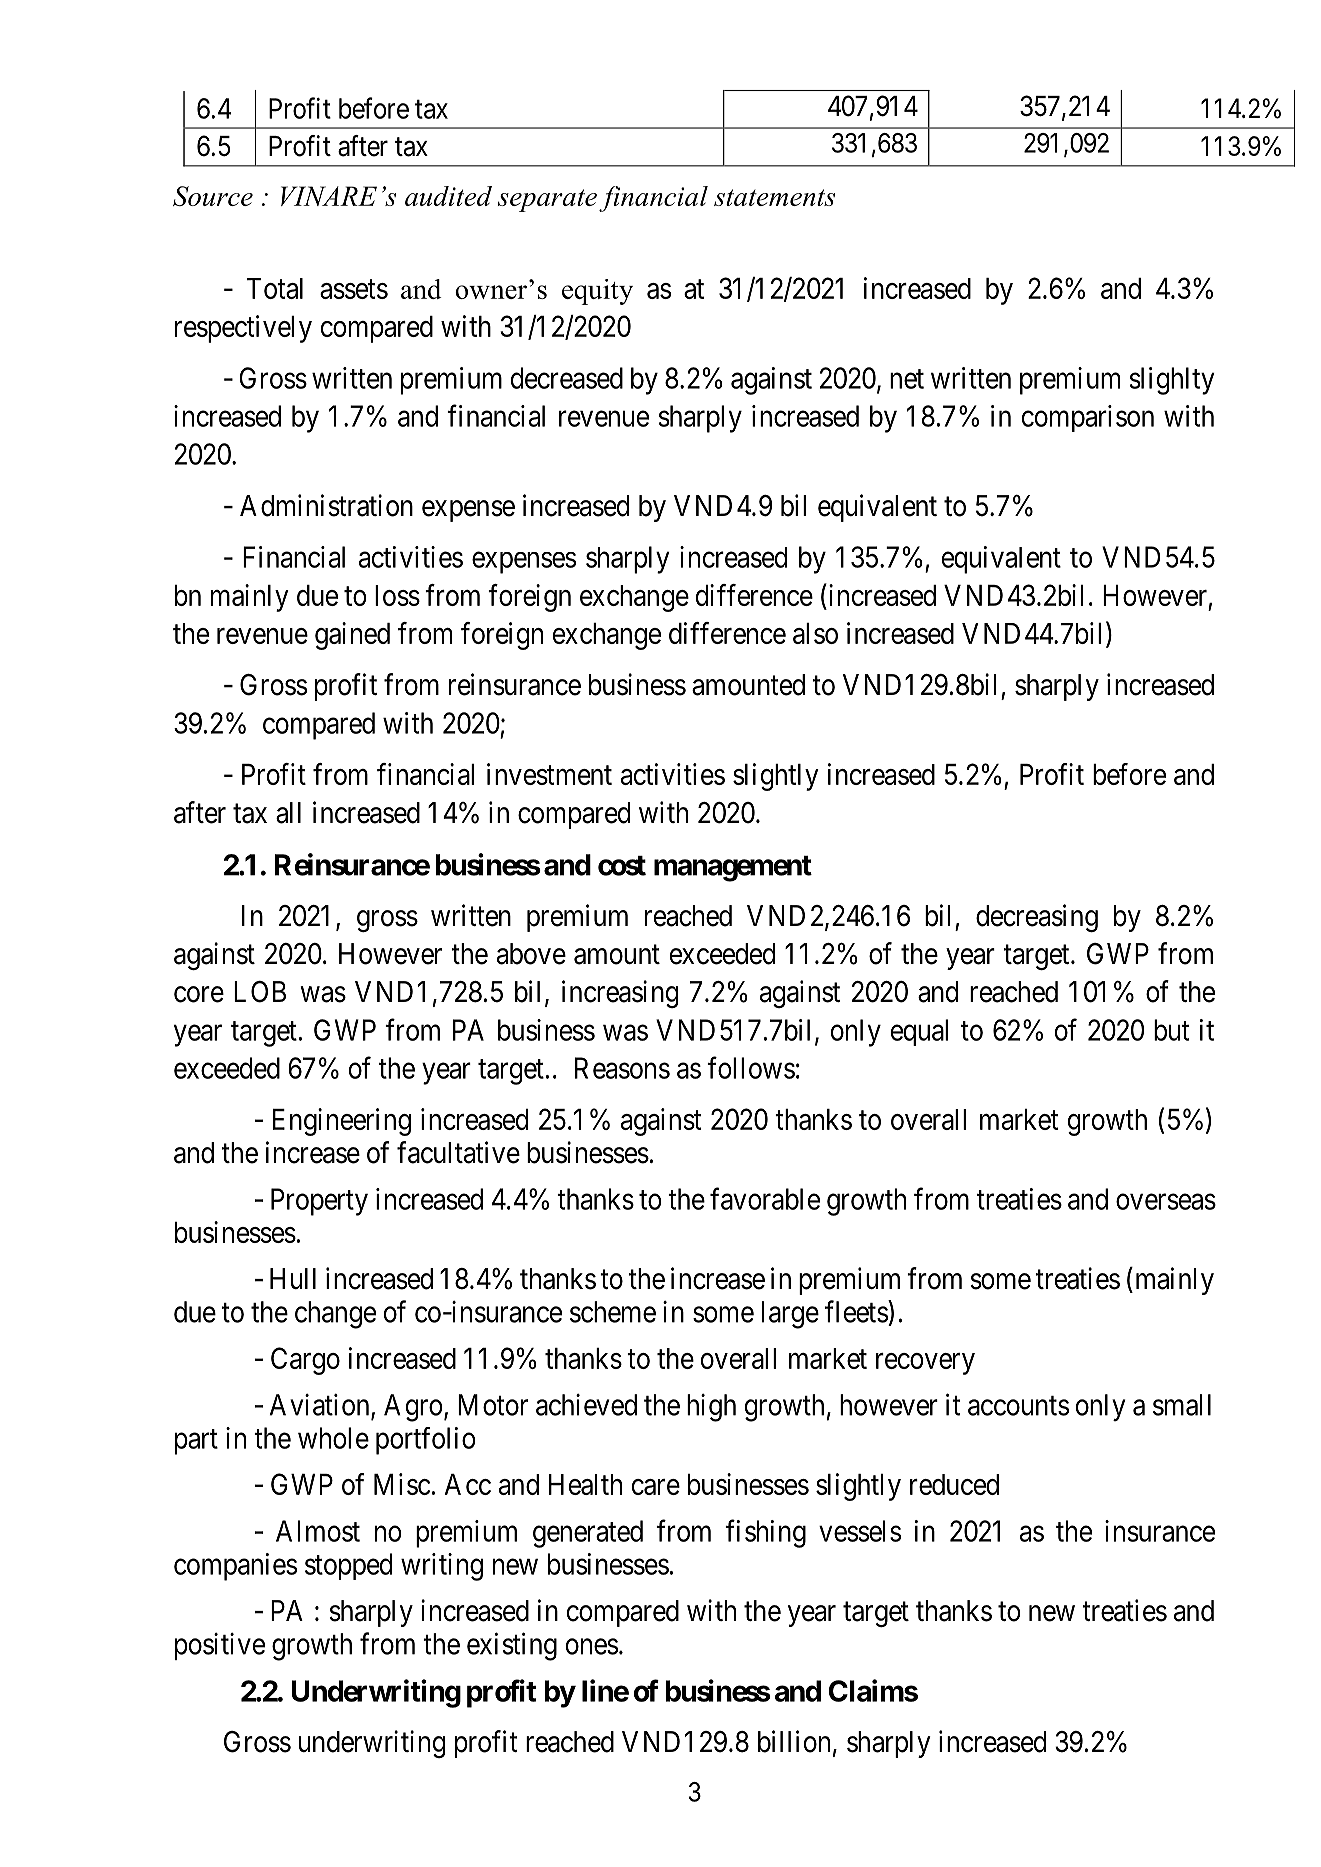 The height and width of the screenshot is (1867, 1321). What do you see at coordinates (907, 379) in the screenshot?
I see `net` at bounding box center [907, 379].
